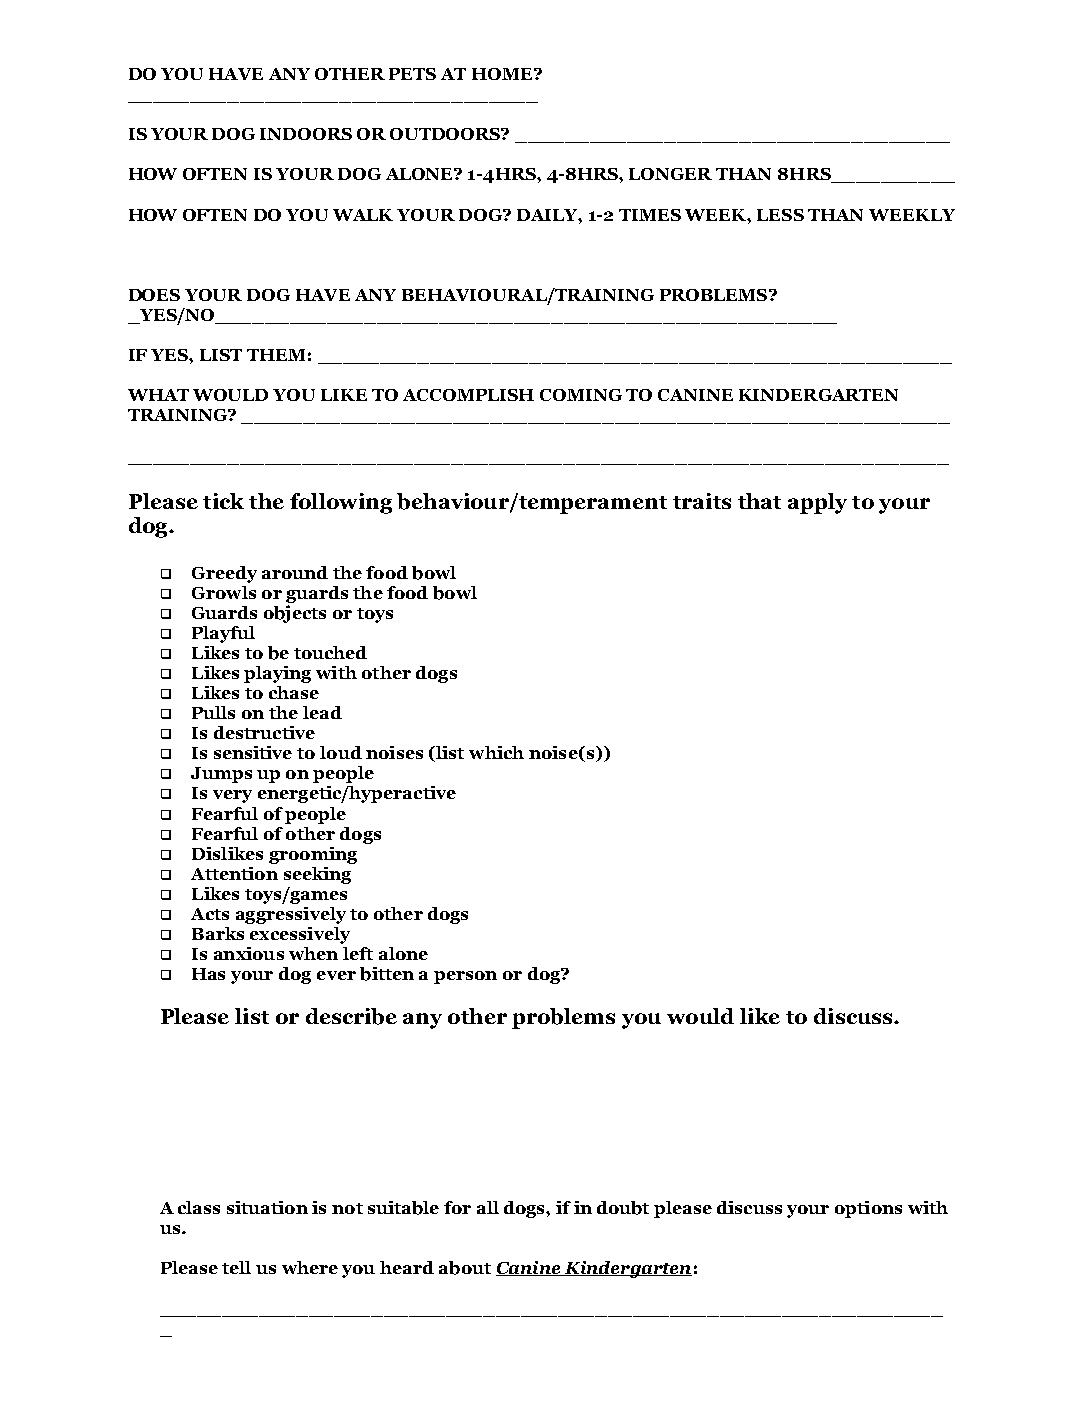 The height and width of the document is (1402, 1084). What do you see at coordinates (412, 74) in the document?
I see `PETS` at bounding box center [412, 74].
